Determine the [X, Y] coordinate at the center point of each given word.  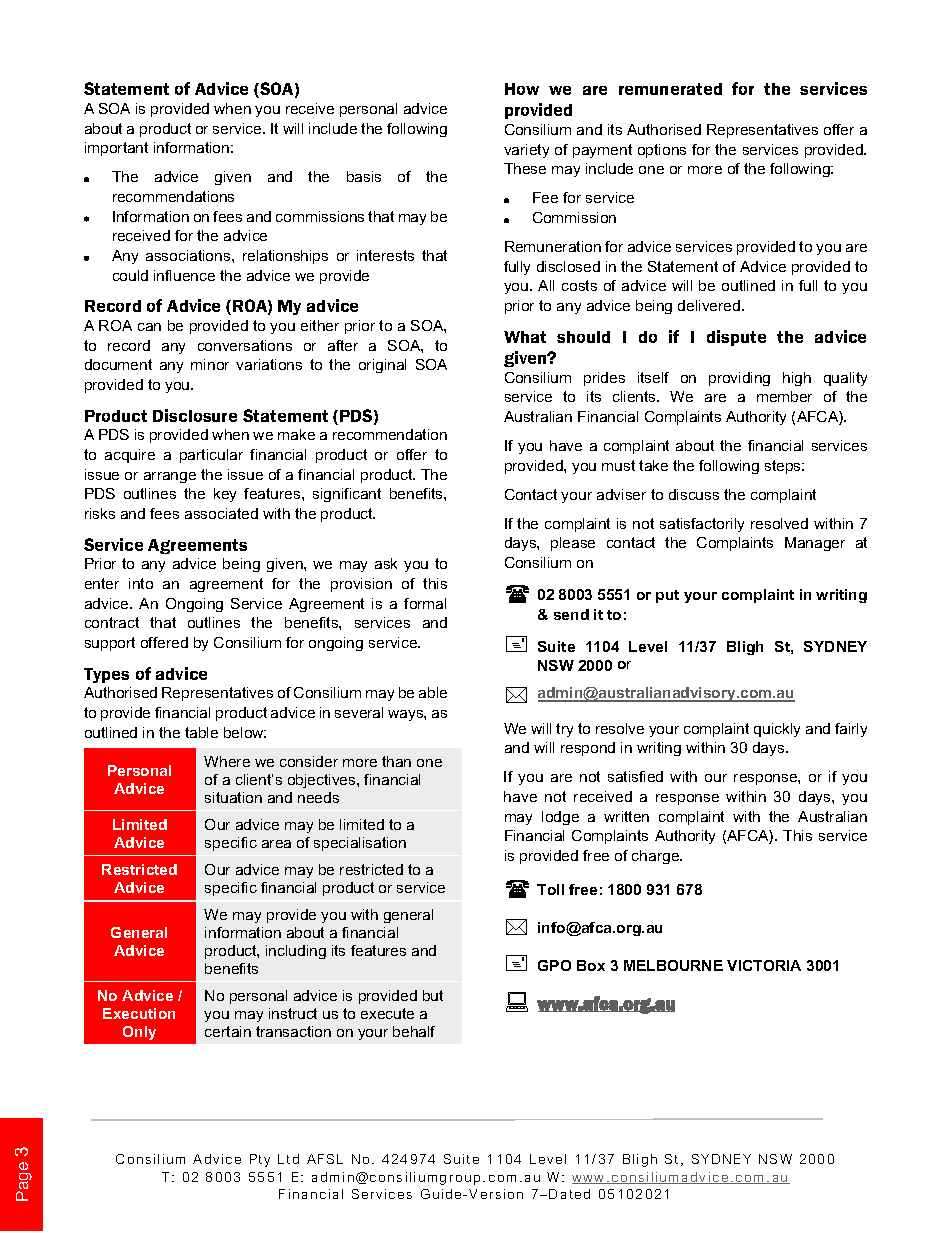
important [116, 149]
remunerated [670, 89]
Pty [260, 1160]
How [522, 89]
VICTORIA [764, 965]
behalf [414, 1031]
